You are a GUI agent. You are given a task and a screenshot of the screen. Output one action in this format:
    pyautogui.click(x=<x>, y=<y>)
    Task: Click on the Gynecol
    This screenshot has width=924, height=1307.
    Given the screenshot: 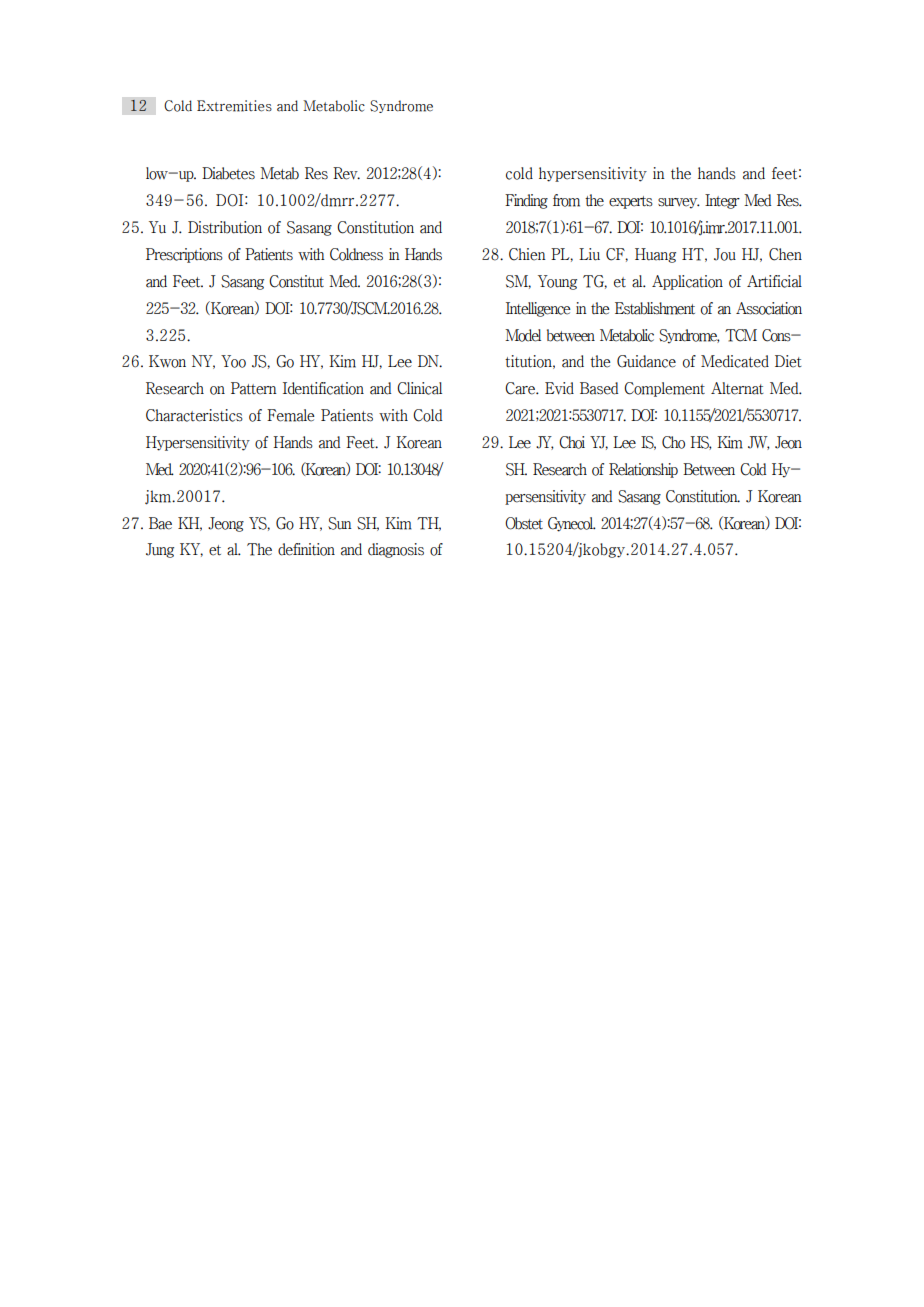 What is the action you would take?
    pyautogui.click(x=572, y=524)
